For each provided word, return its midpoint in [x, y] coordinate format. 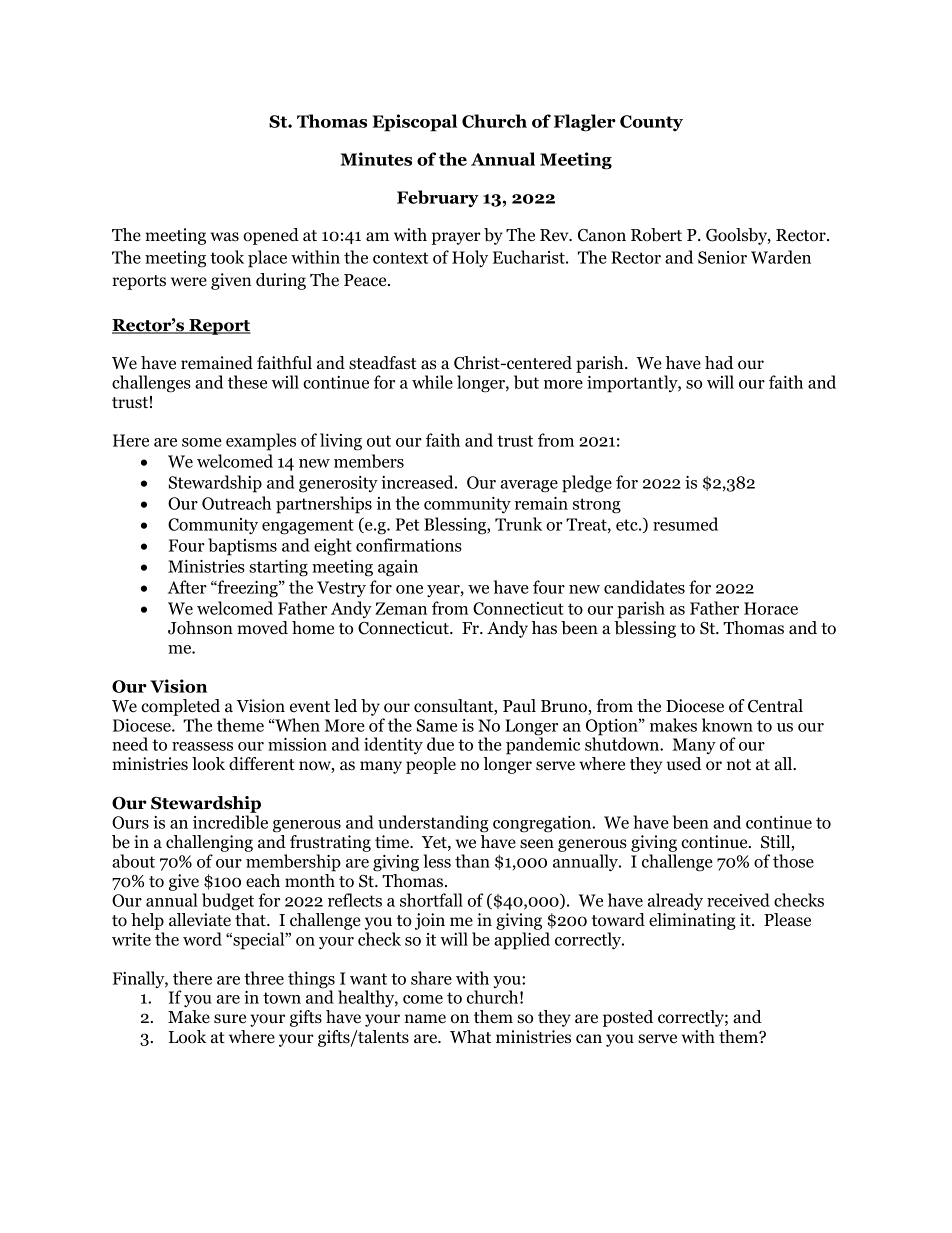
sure [230, 1019]
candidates [644, 587]
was [225, 237]
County [651, 123]
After [187, 587]
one [409, 589]
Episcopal [414, 123]
